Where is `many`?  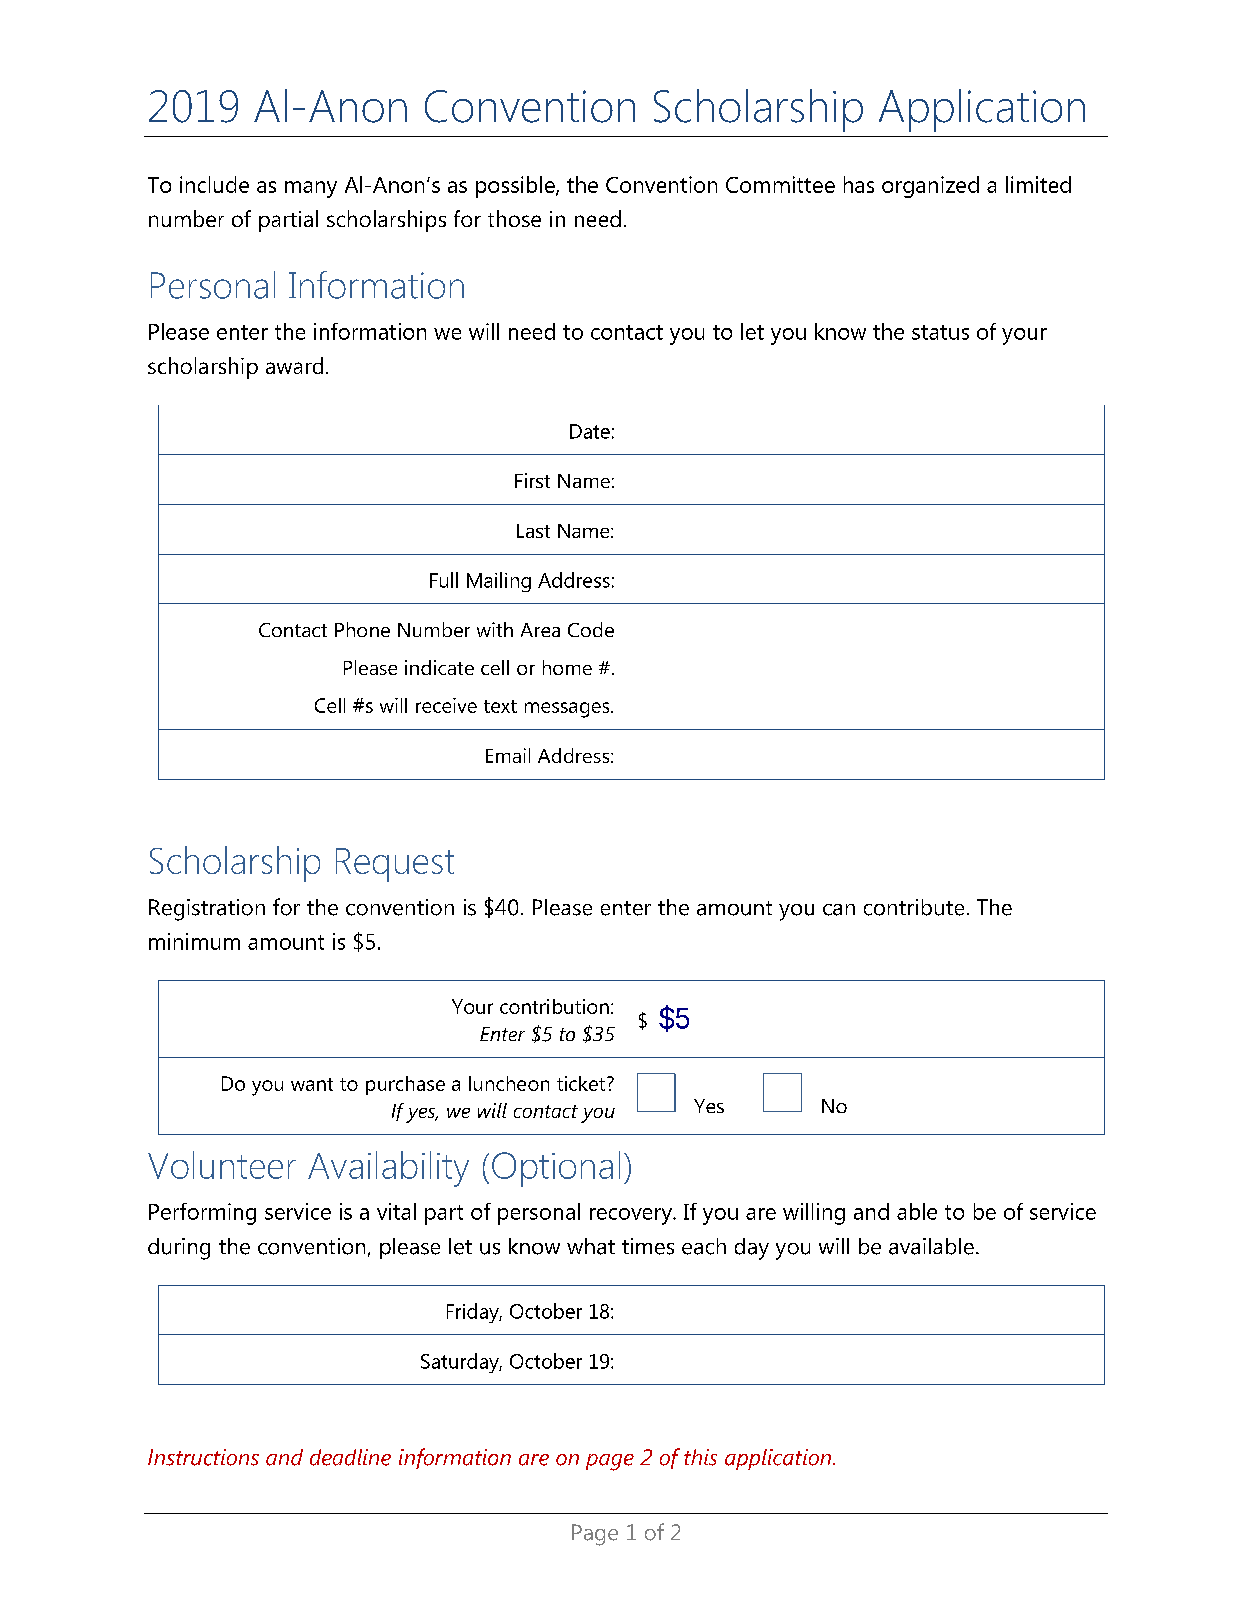
many is located at coordinates (311, 189).
